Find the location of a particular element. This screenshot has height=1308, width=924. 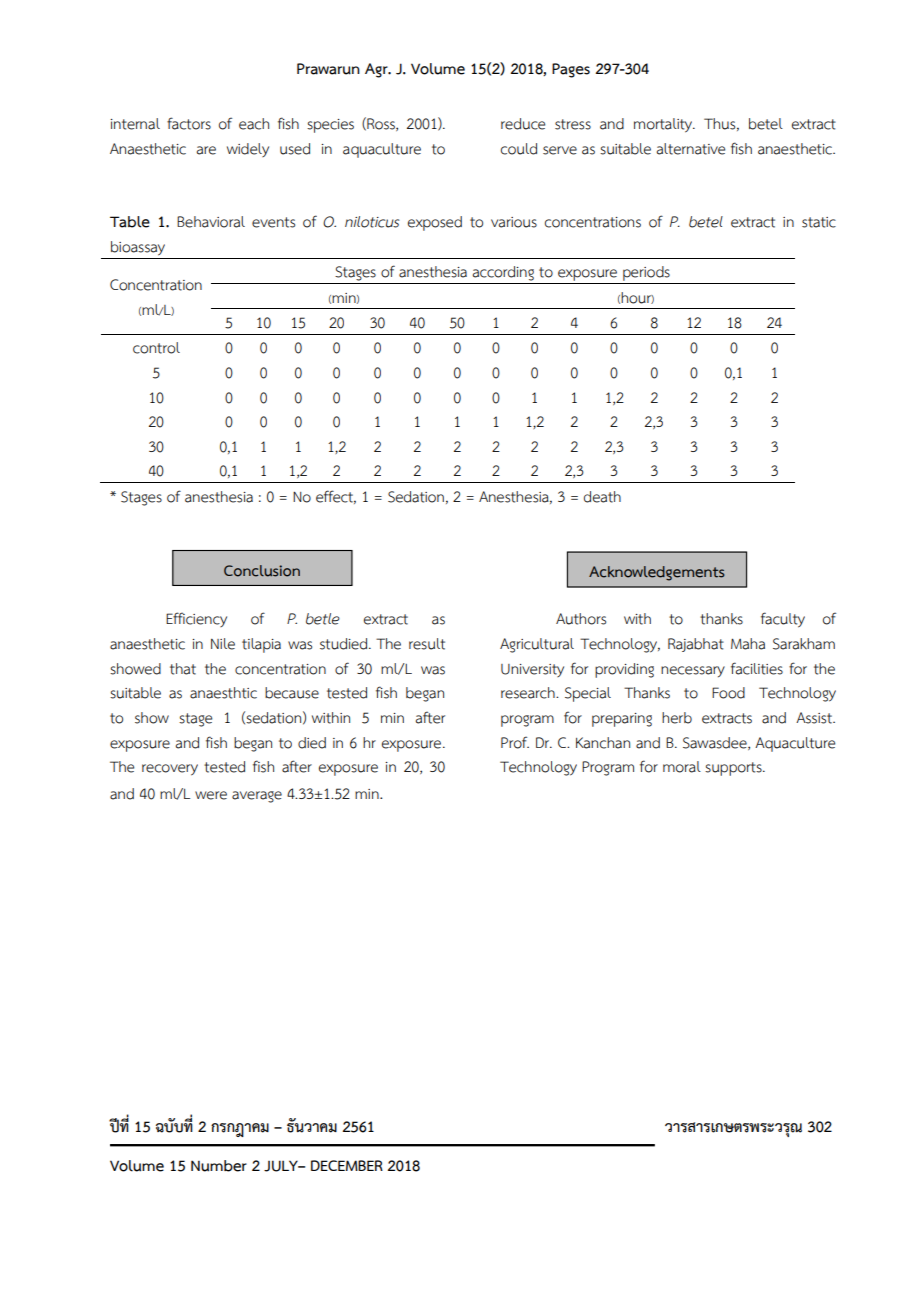

supports is located at coordinates (734, 769).
